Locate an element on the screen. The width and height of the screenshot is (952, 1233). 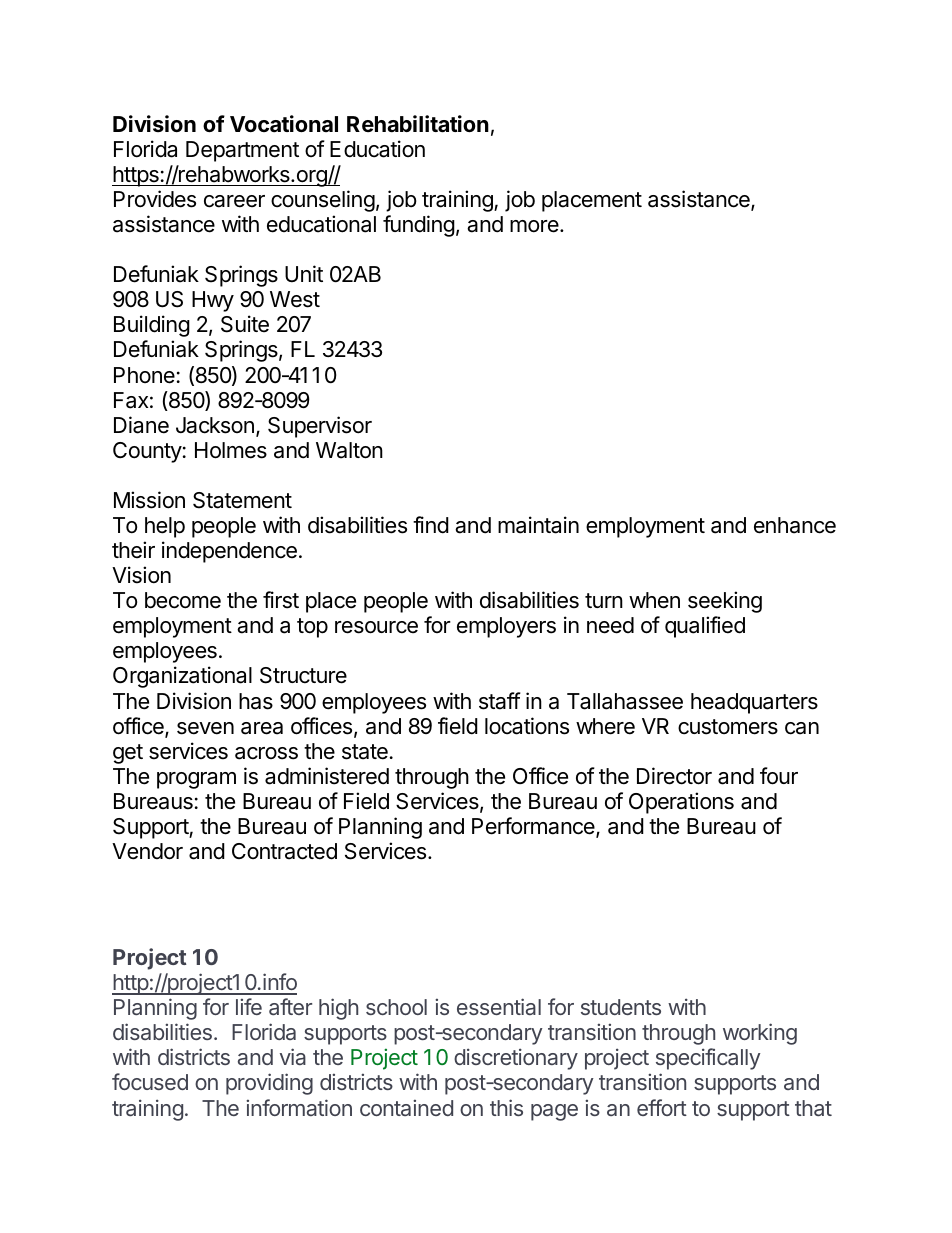
specifically is located at coordinates (708, 1059).
